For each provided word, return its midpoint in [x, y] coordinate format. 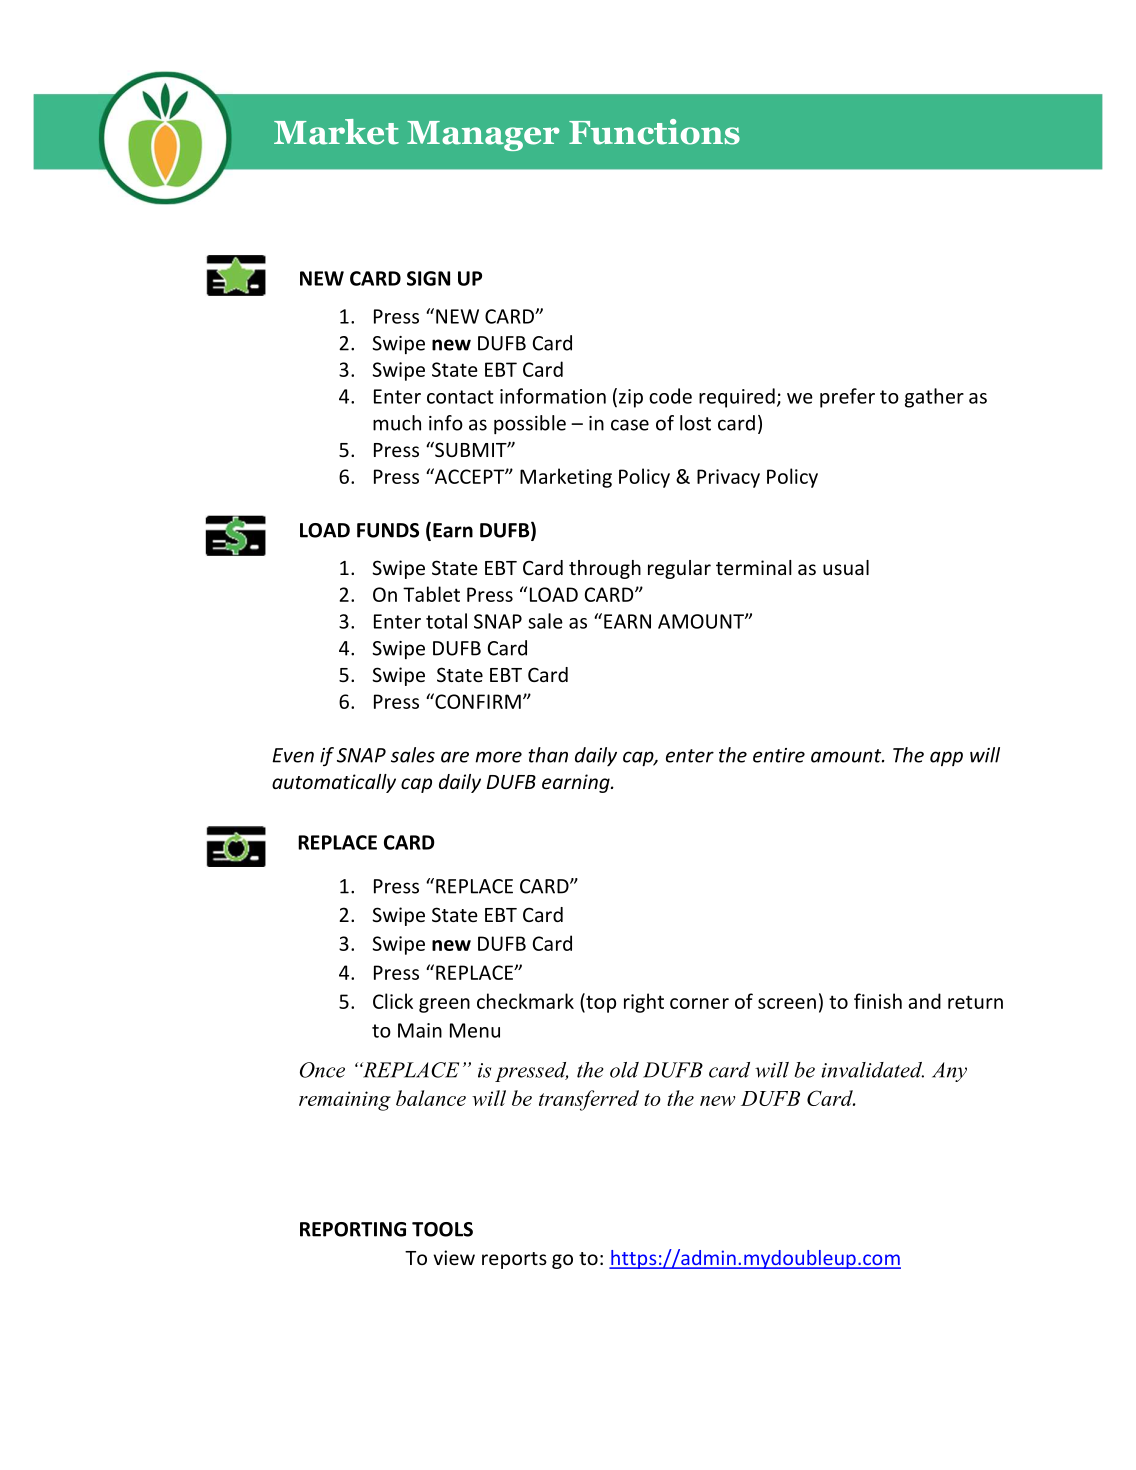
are [455, 757]
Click [393, 1001]
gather [934, 398]
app [946, 758]
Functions [654, 132]
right [644, 1003]
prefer [847, 398]
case [630, 425]
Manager [483, 136]
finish [878, 1001]
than [548, 755]
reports [514, 1260]
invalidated [872, 1070]
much [397, 423]
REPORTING [353, 1229]
